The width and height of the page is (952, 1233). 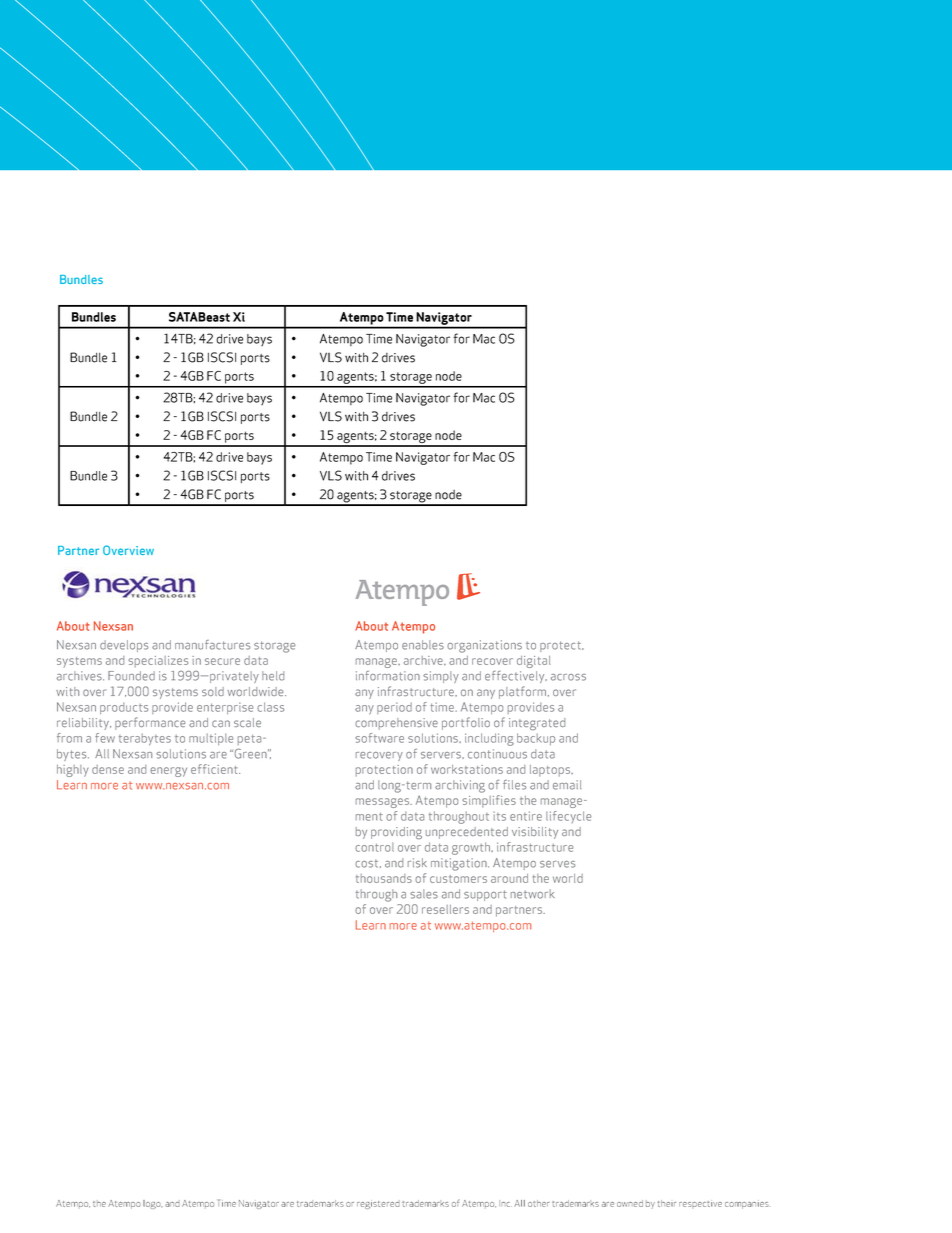 I want to click on across, so click(x=568, y=677).
